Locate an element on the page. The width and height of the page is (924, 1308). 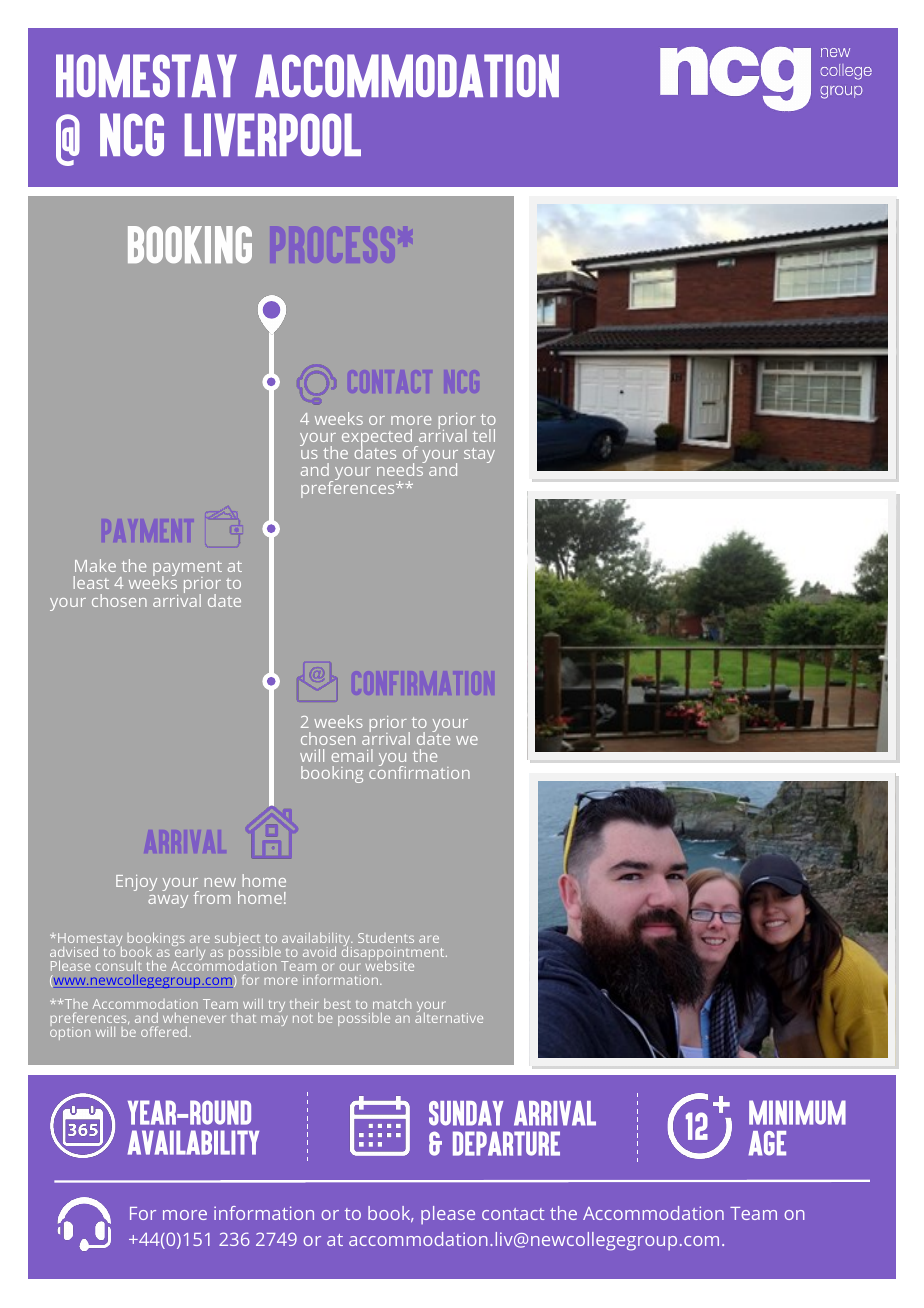
disappointment is located at coordinates (394, 953).
